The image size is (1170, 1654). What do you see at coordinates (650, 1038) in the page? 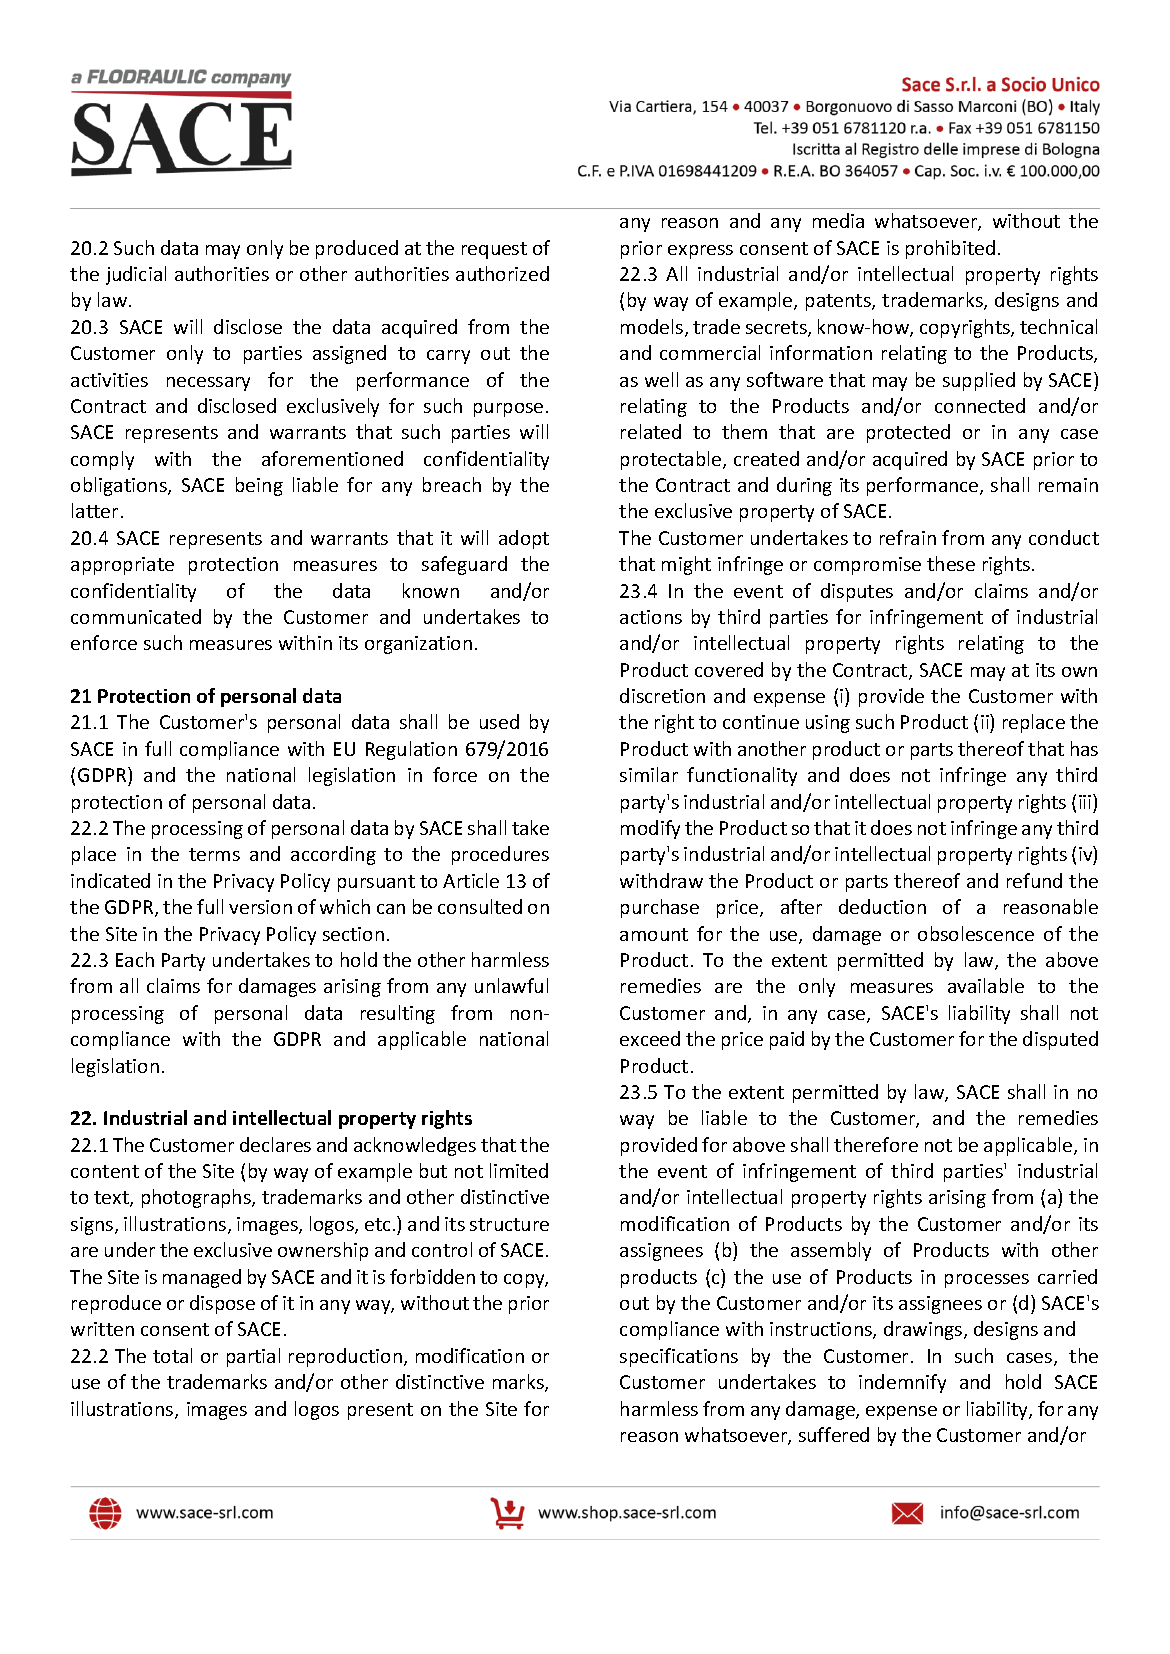
I see `exceed` at bounding box center [650, 1038].
